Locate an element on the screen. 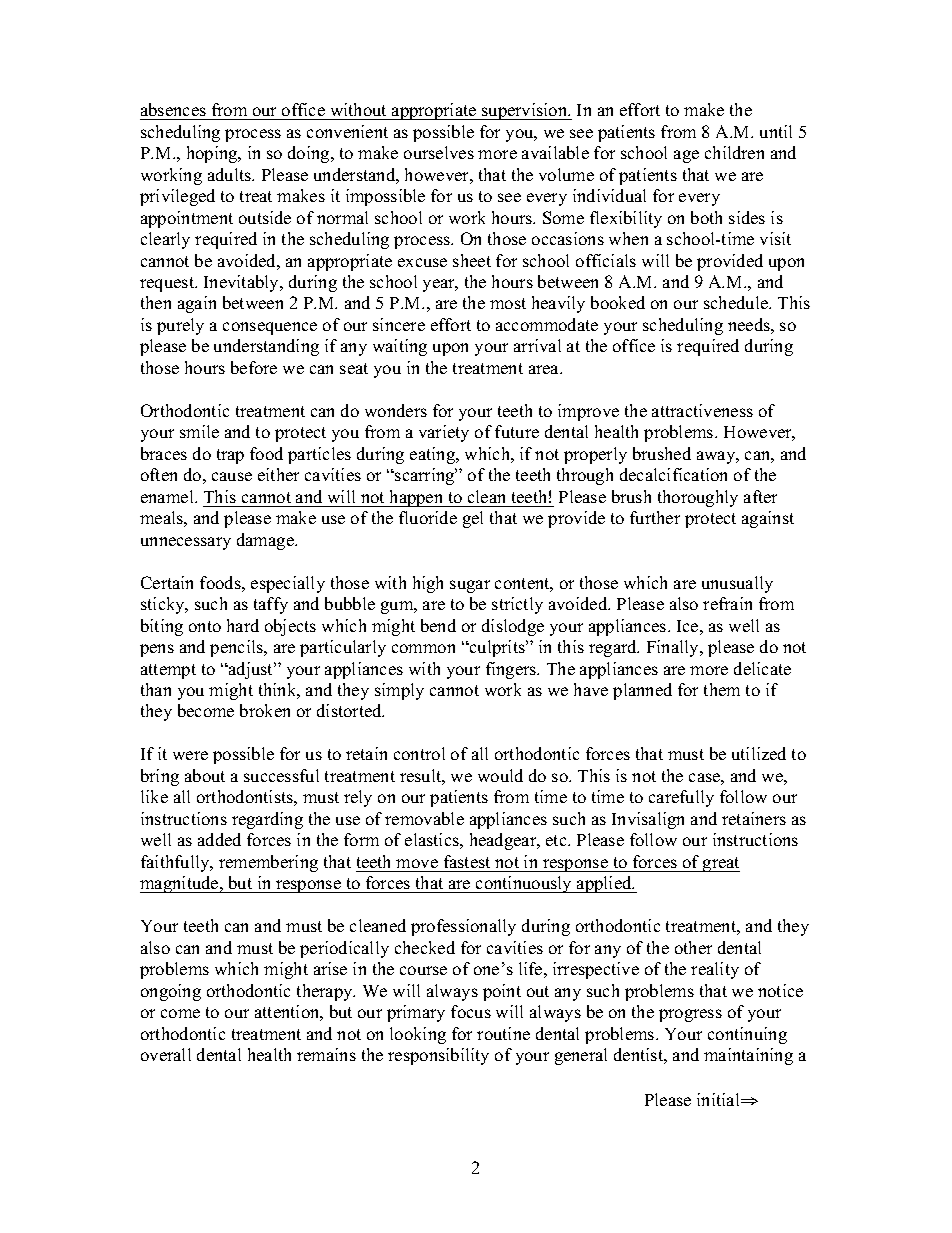  ourselves is located at coordinates (439, 152).
